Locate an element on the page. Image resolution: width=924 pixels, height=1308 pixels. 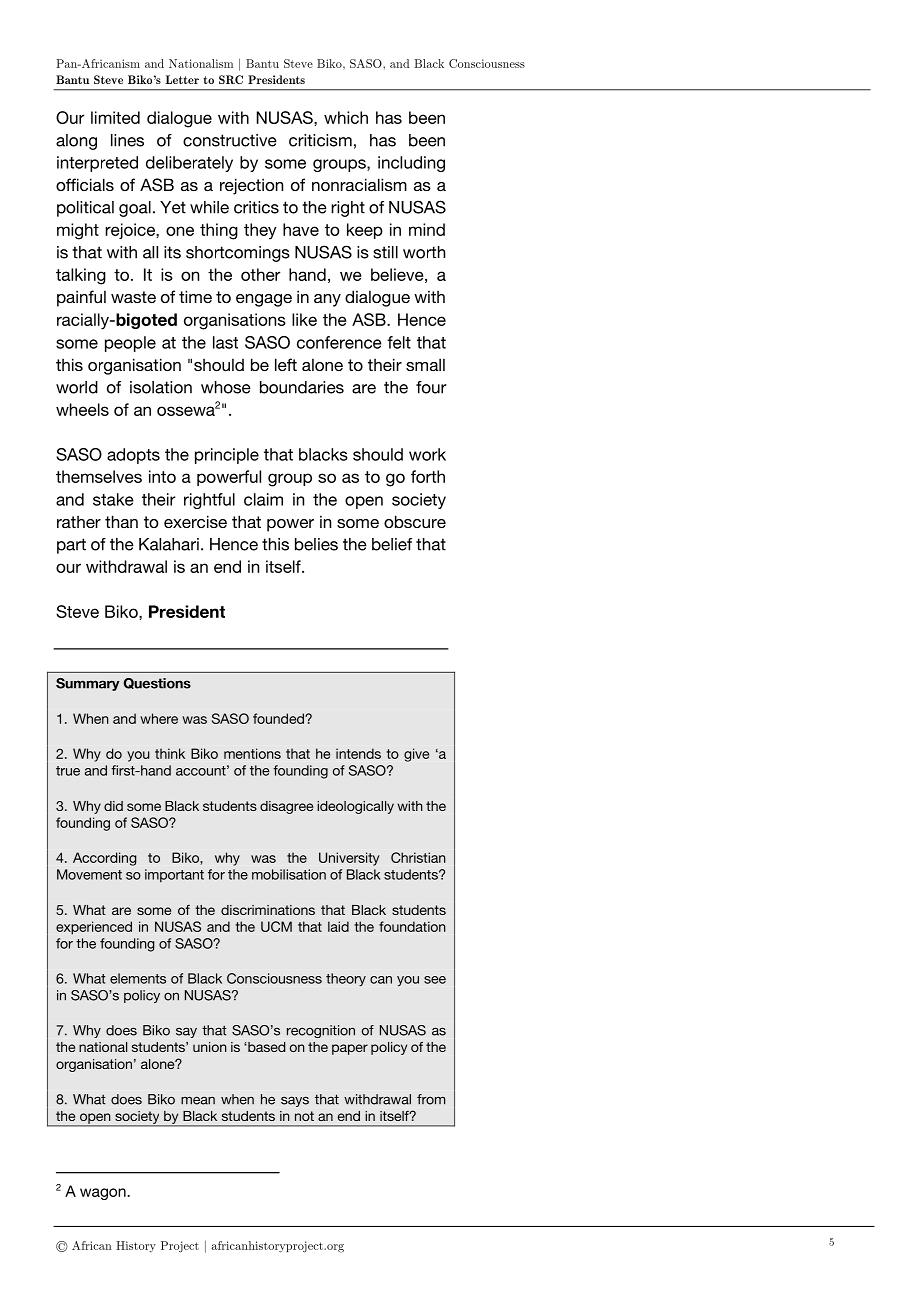
mentions is located at coordinates (252, 753).
